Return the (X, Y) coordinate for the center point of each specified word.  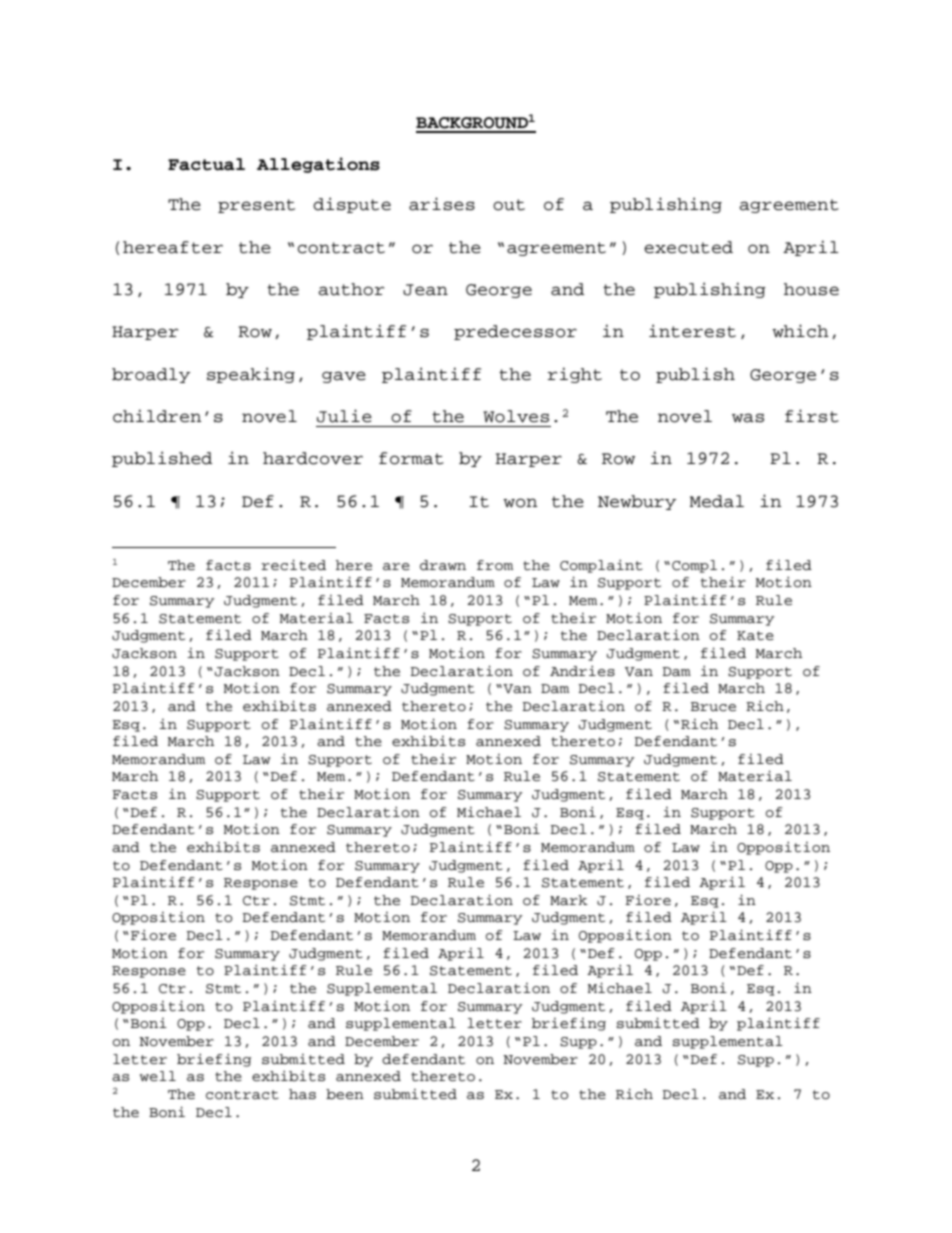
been (345, 1094)
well (158, 1076)
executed (688, 247)
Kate (755, 636)
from (495, 565)
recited (293, 565)
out (509, 205)
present (256, 206)
